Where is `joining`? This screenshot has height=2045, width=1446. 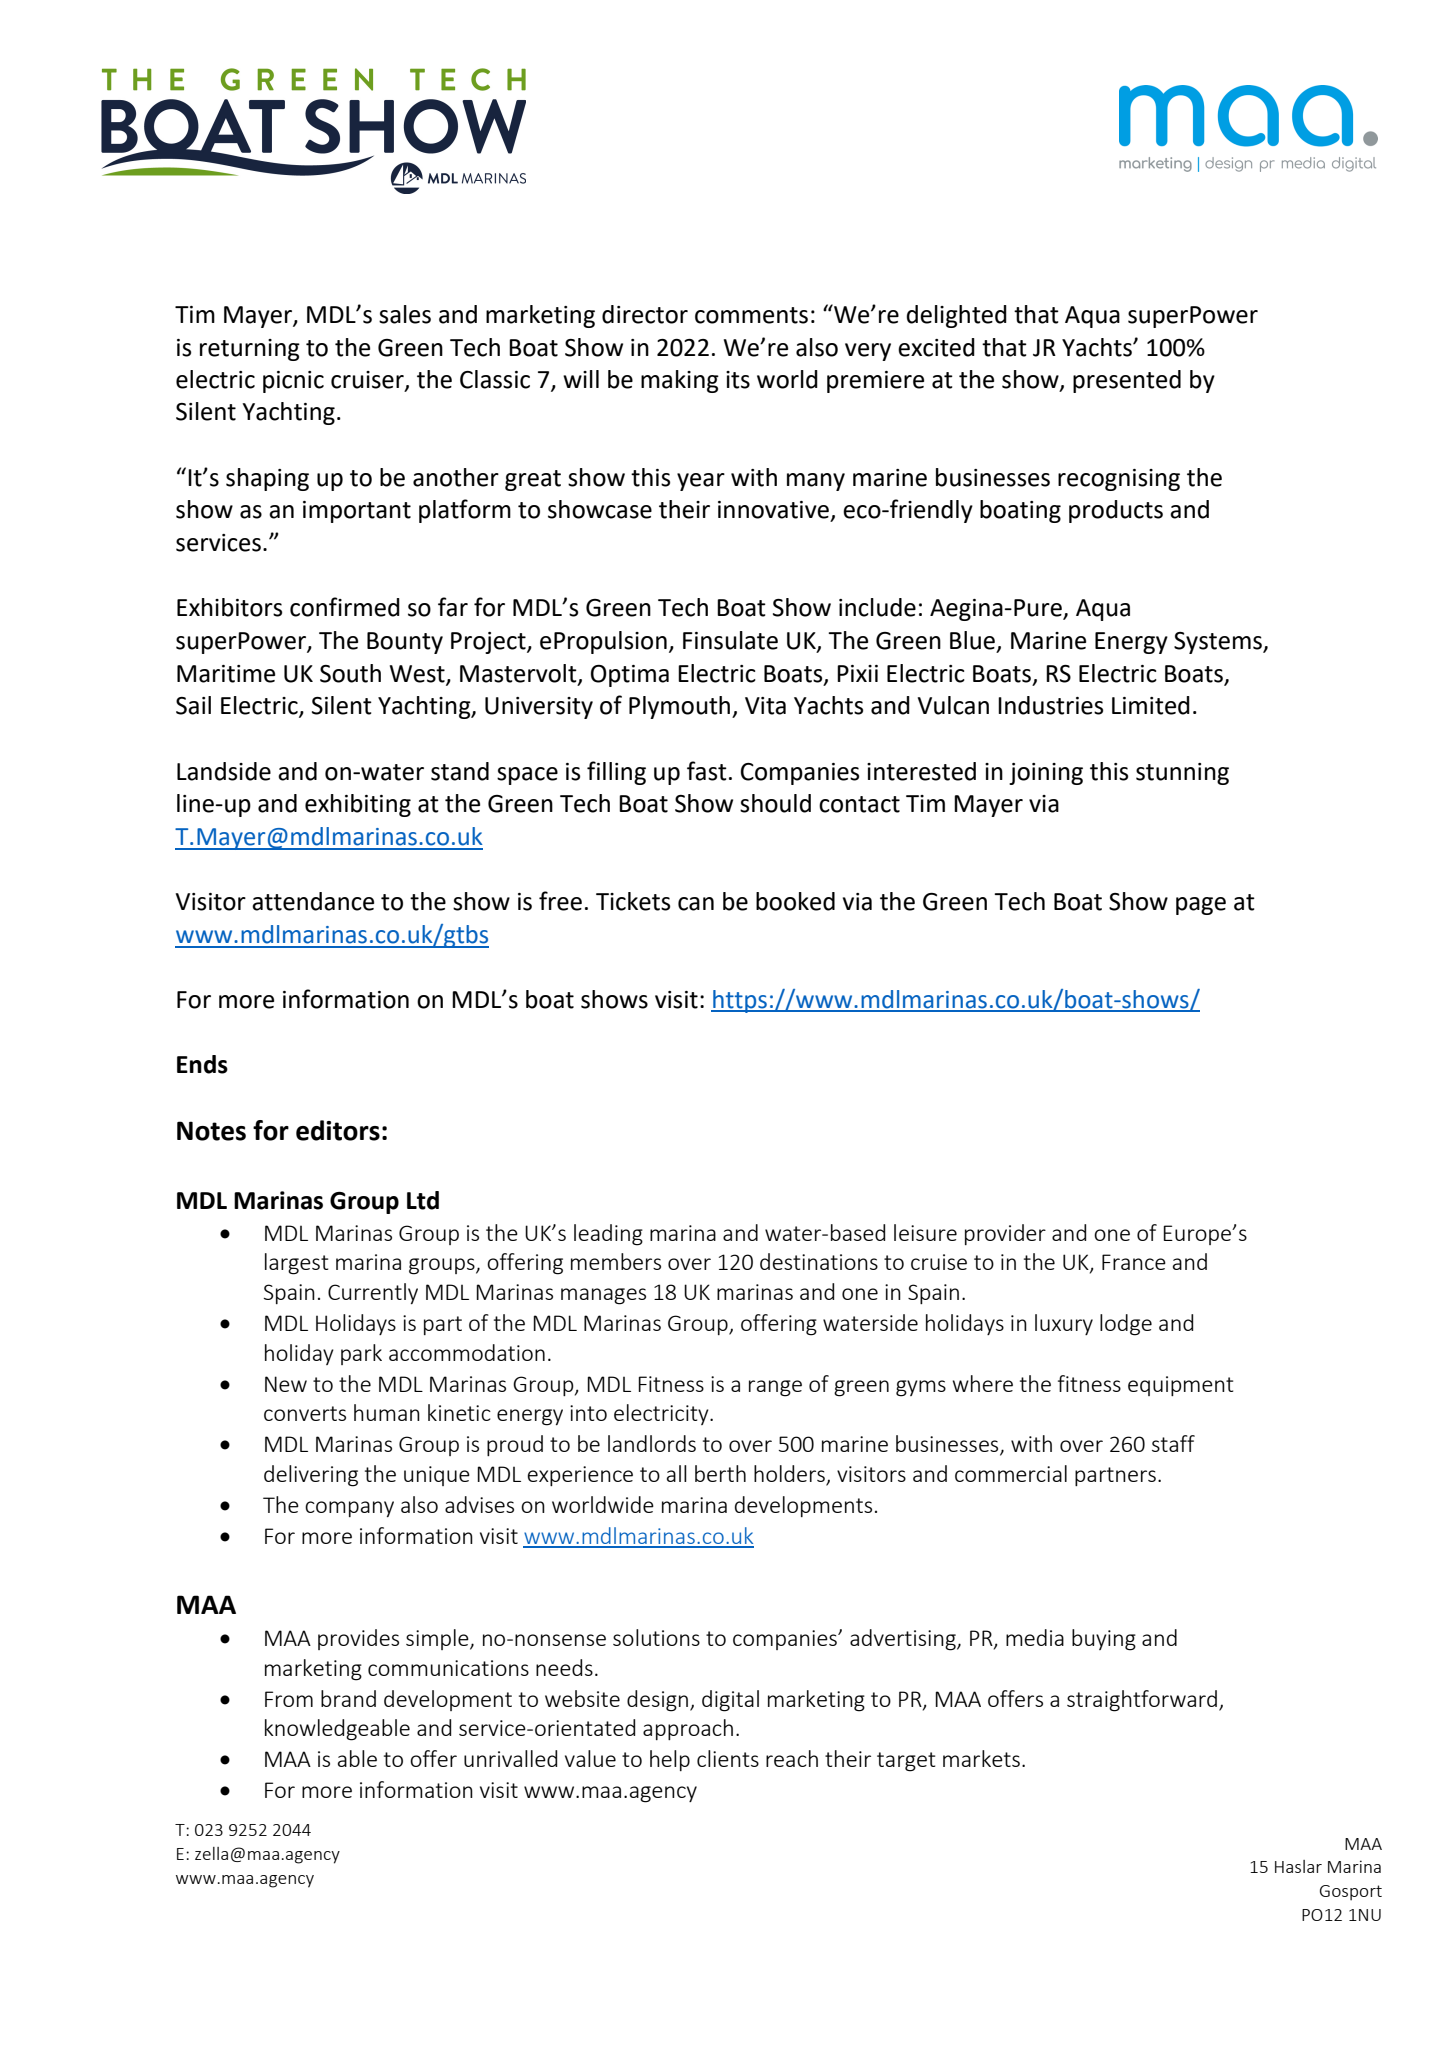 joining is located at coordinates (1046, 774).
